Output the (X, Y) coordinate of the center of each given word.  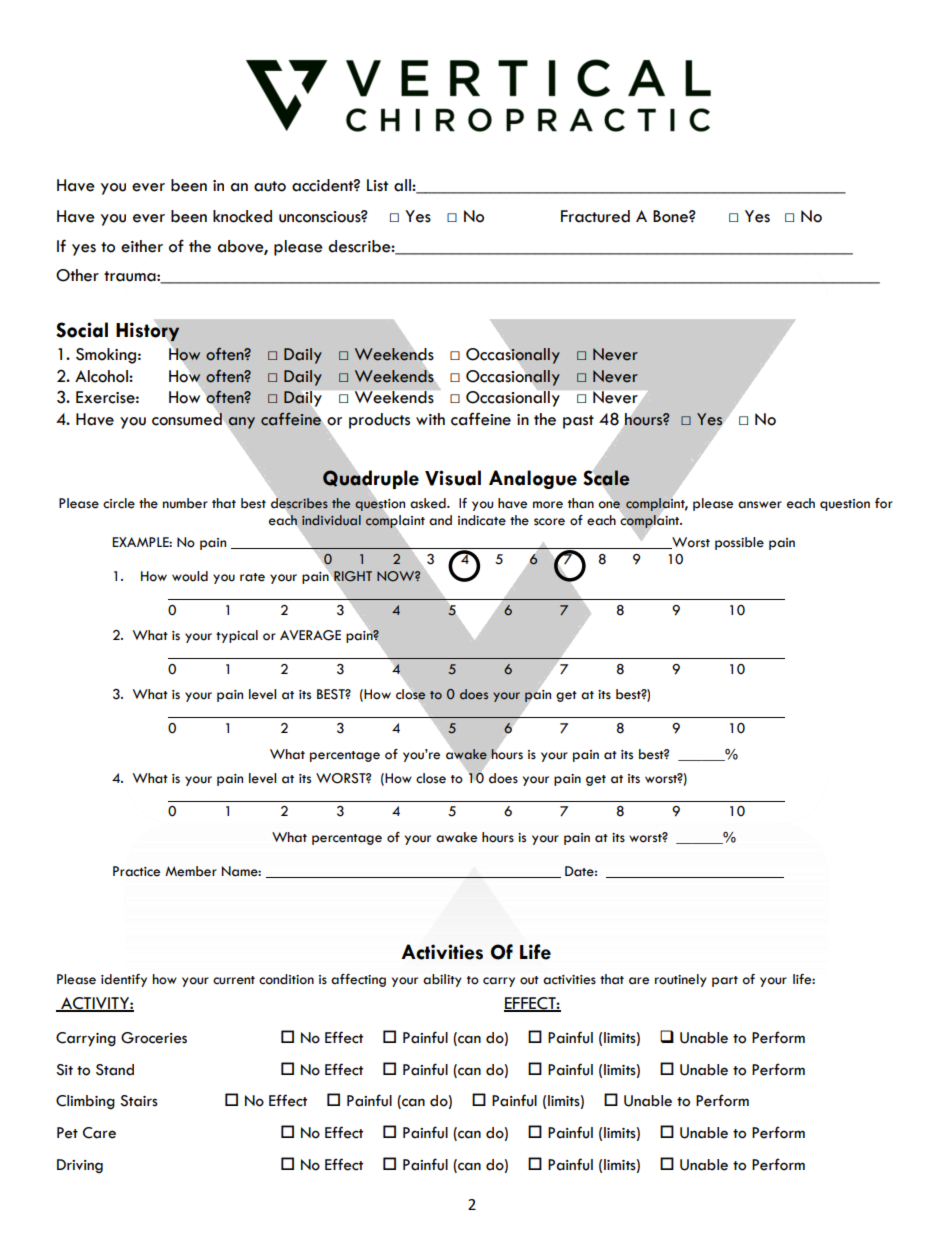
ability (442, 980)
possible (739, 543)
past (578, 422)
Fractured (595, 216)
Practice (136, 871)
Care (99, 1133)
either (142, 246)
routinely (681, 980)
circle (119, 503)
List (377, 185)
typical (237, 636)
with (430, 419)
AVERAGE (310, 635)
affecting (358, 980)
